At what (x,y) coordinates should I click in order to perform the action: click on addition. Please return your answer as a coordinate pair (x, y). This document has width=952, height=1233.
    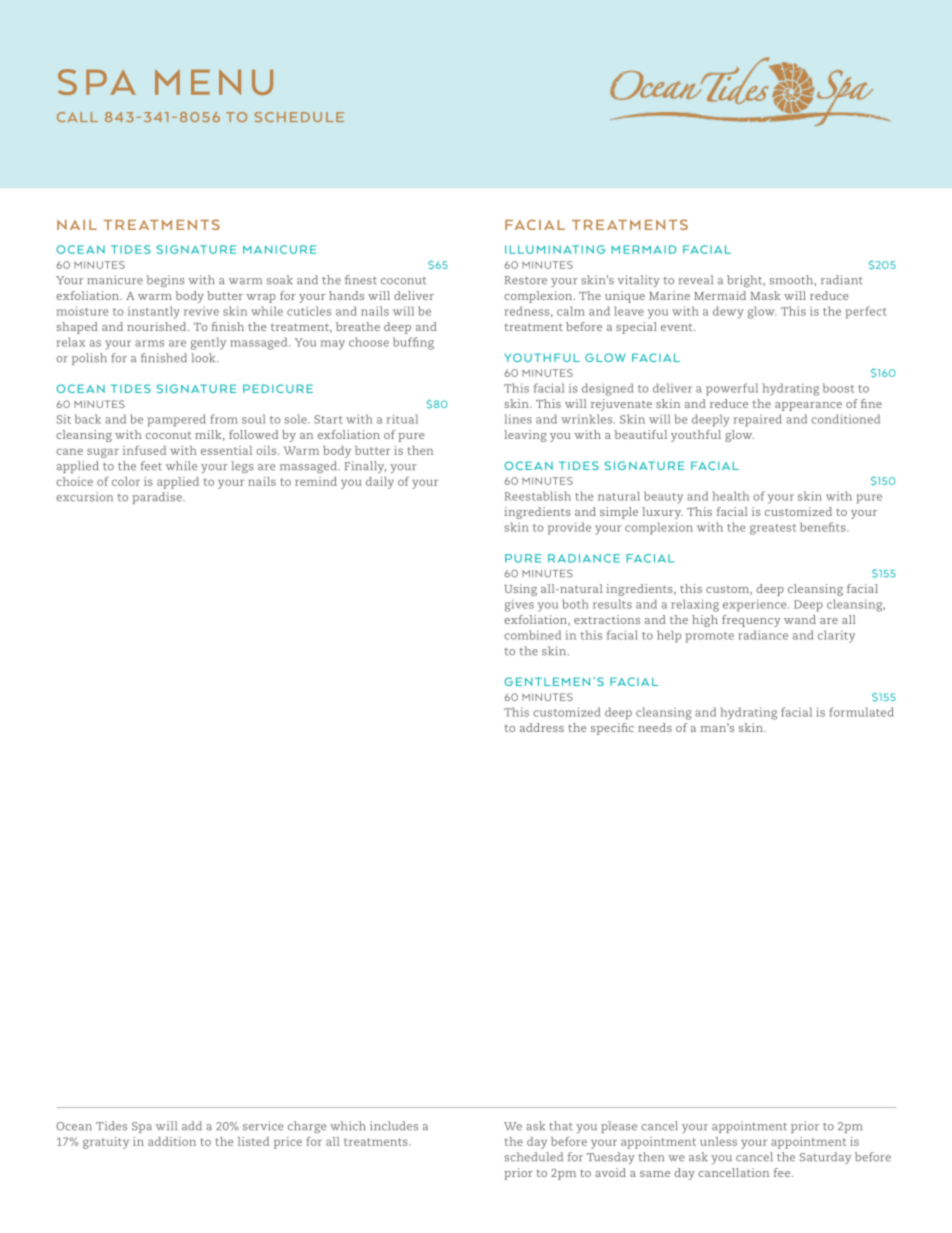
    Looking at the image, I should click on (172, 1141).
